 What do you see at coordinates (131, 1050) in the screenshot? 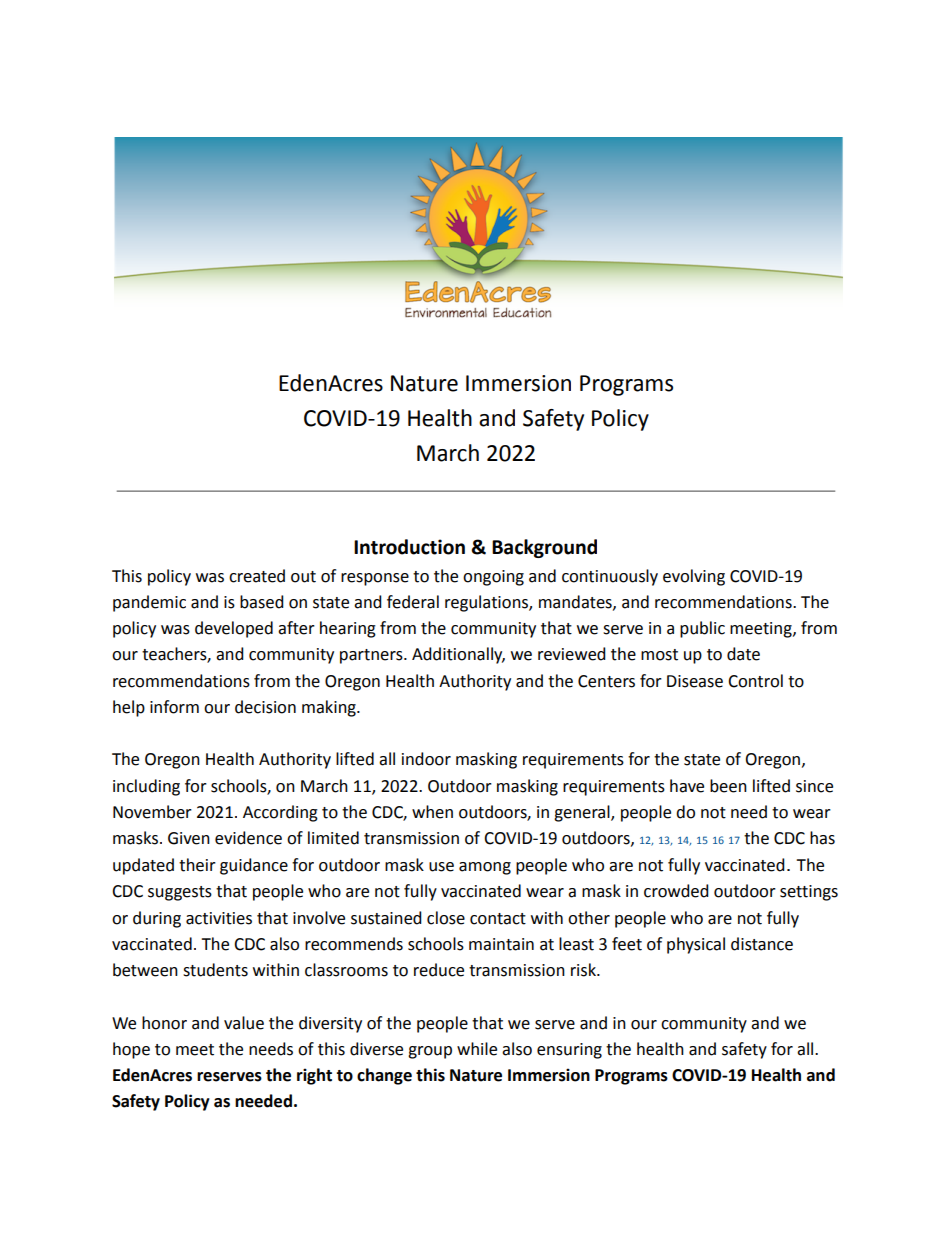
I see `hope` at bounding box center [131, 1050].
